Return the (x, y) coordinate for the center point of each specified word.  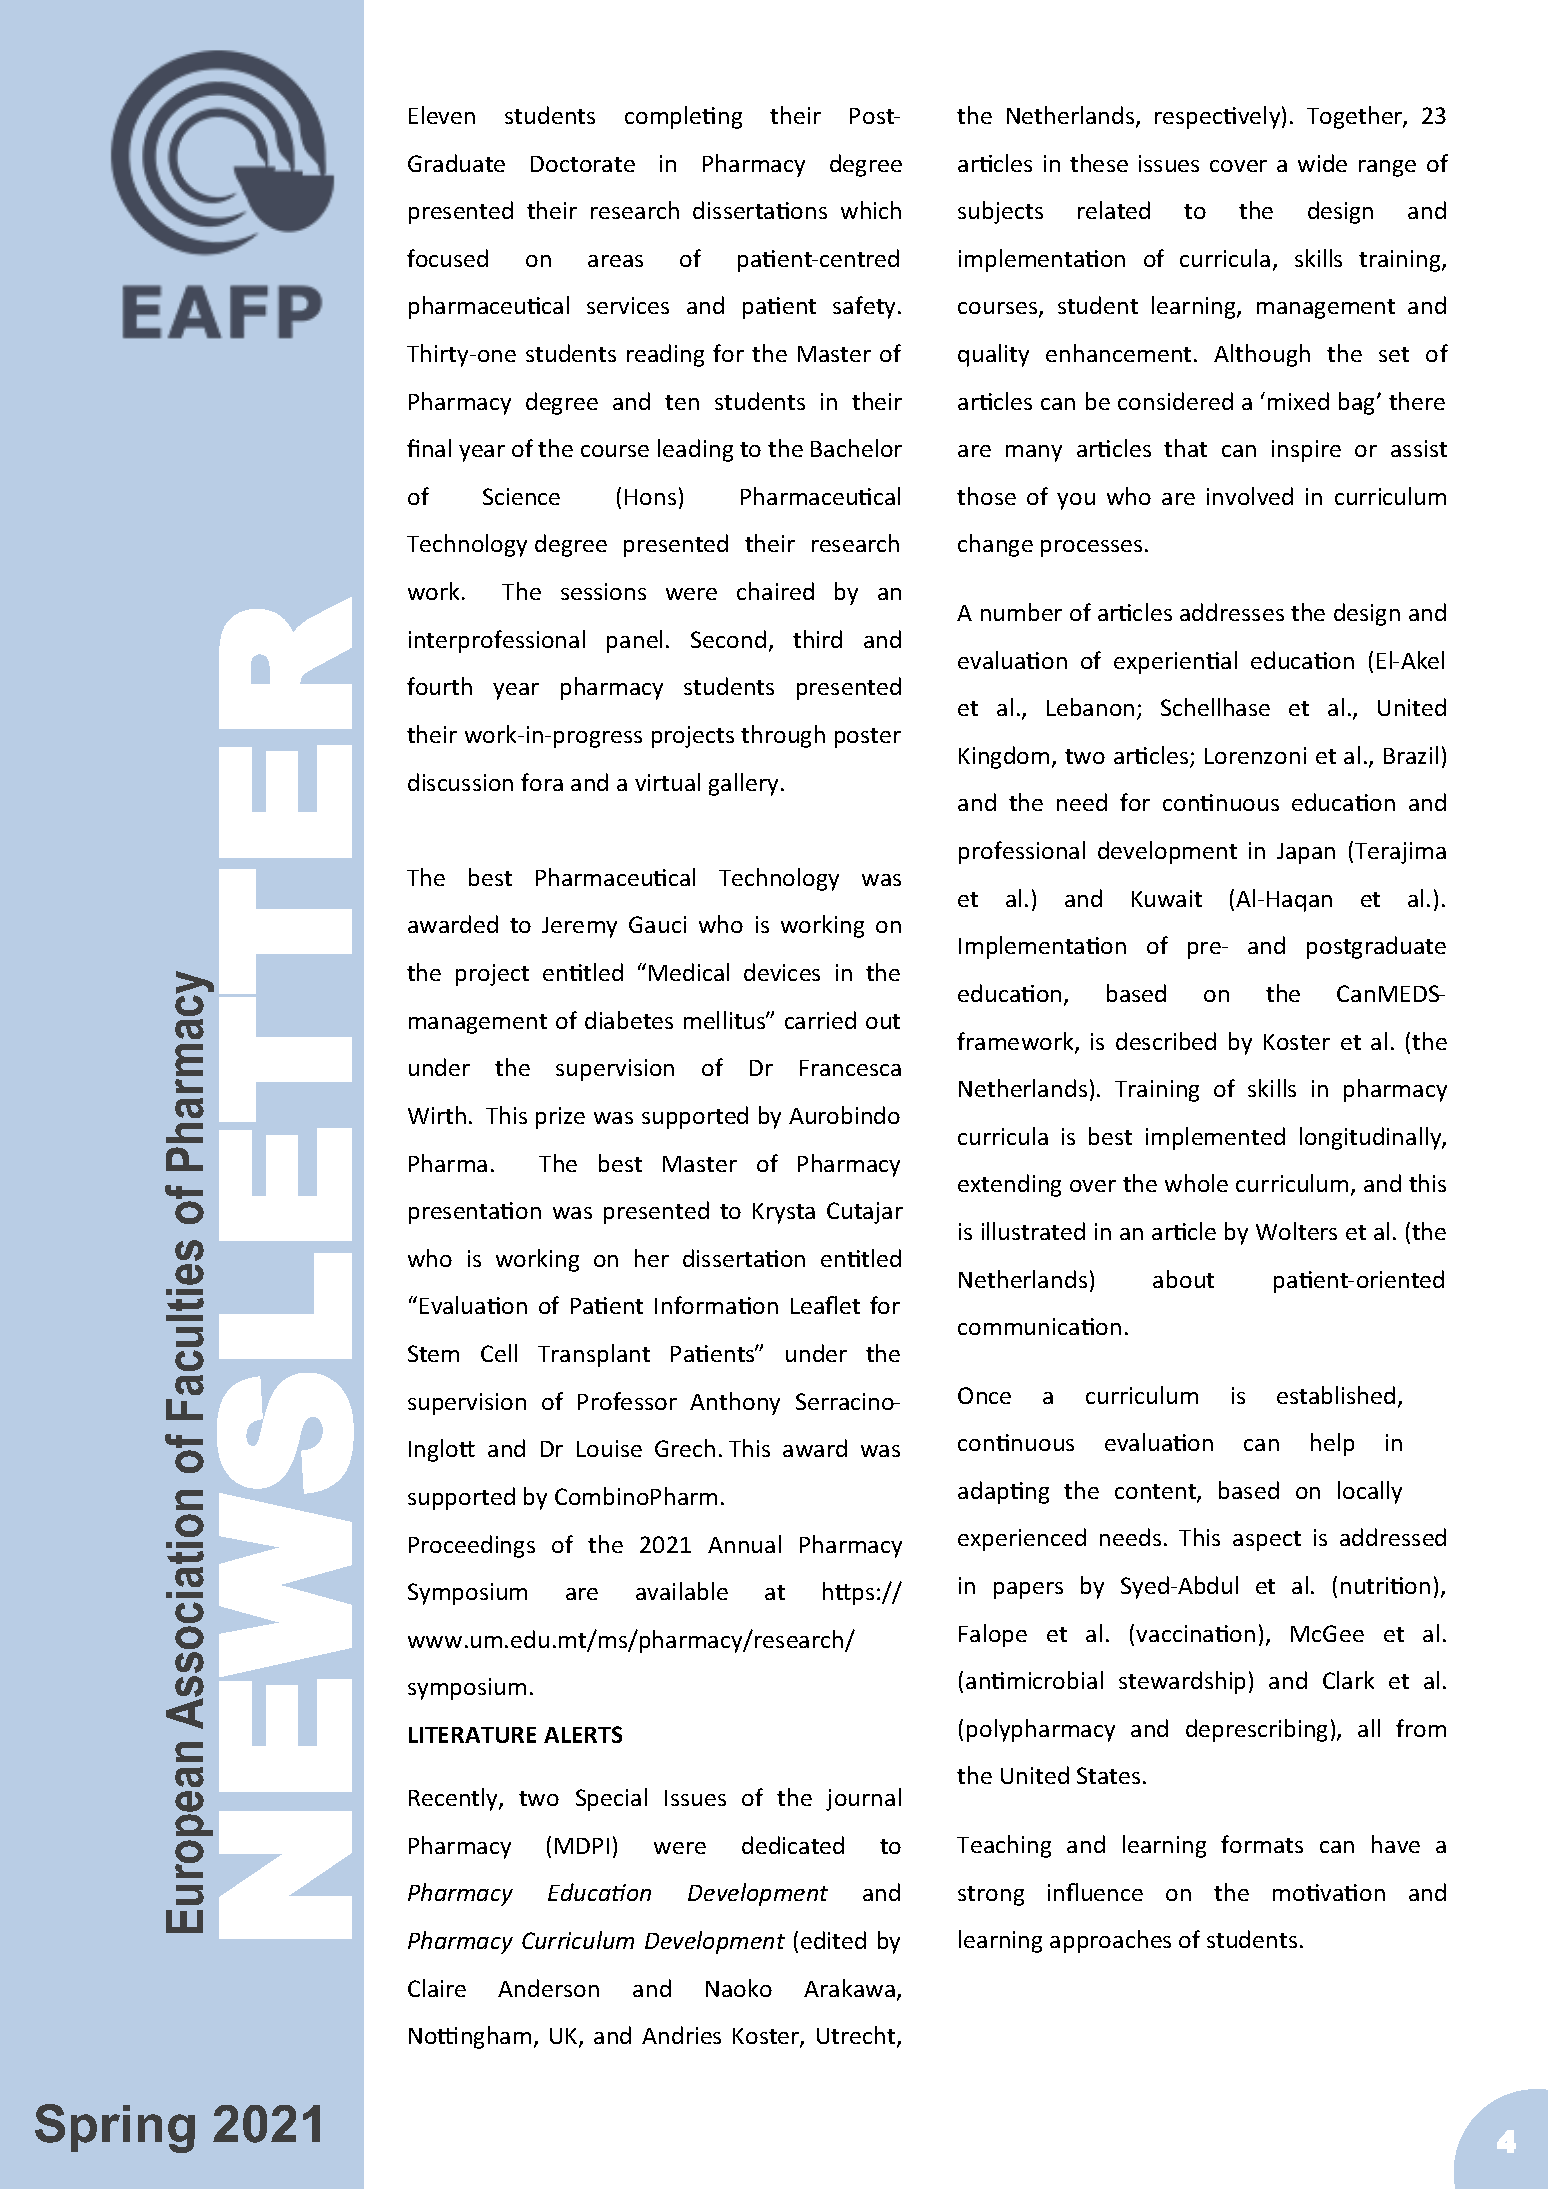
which (871, 210)
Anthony (735, 1403)
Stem (433, 1353)
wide (1322, 163)
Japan (1306, 853)
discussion (460, 782)
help (1332, 1444)
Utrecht (857, 2037)
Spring (115, 2128)
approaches (1110, 1941)
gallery (743, 784)
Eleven (442, 115)
